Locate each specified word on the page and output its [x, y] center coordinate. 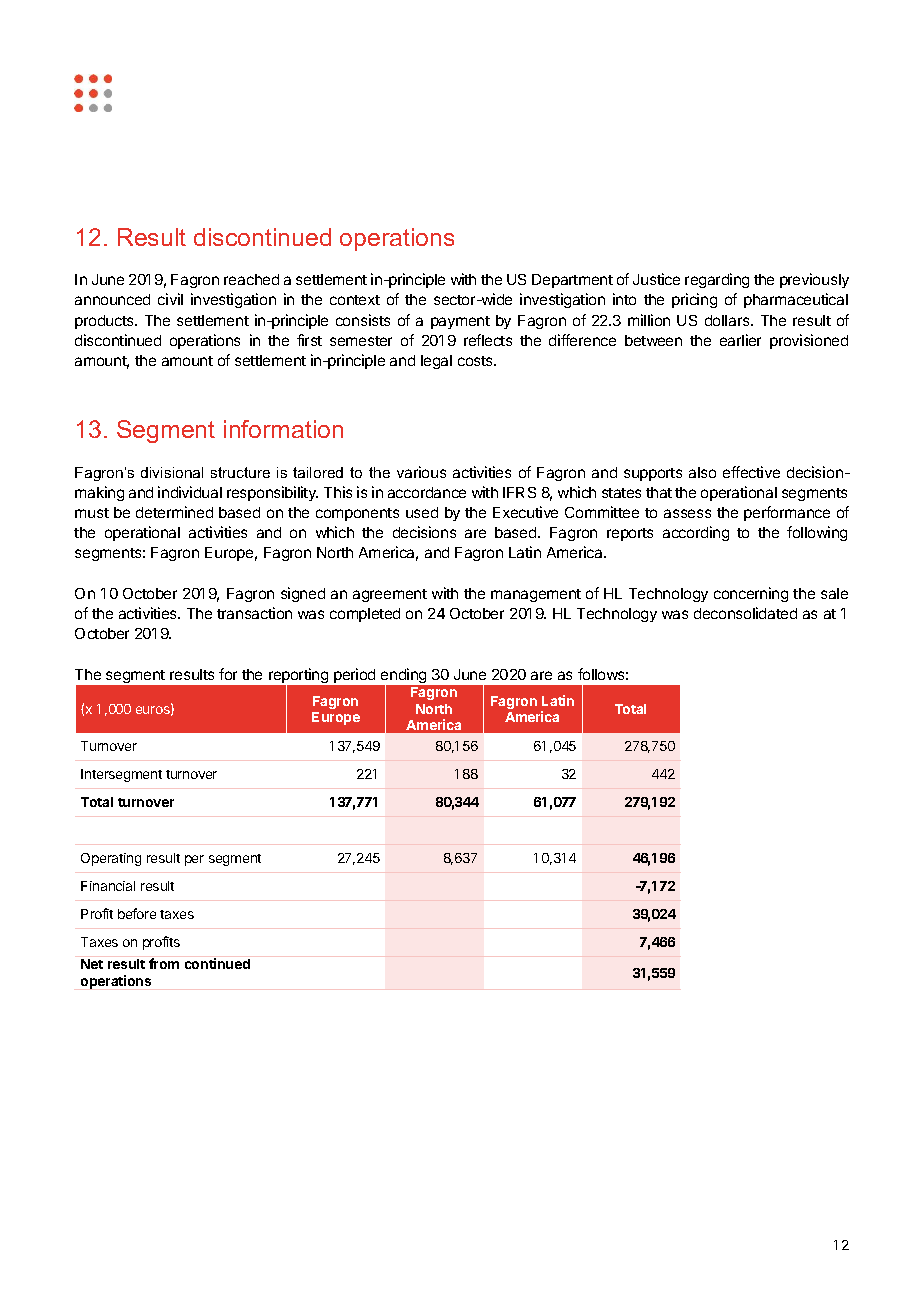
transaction [254, 613]
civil [170, 299]
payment [460, 322]
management [536, 595]
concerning [751, 594]
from [164, 963]
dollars [728, 320]
